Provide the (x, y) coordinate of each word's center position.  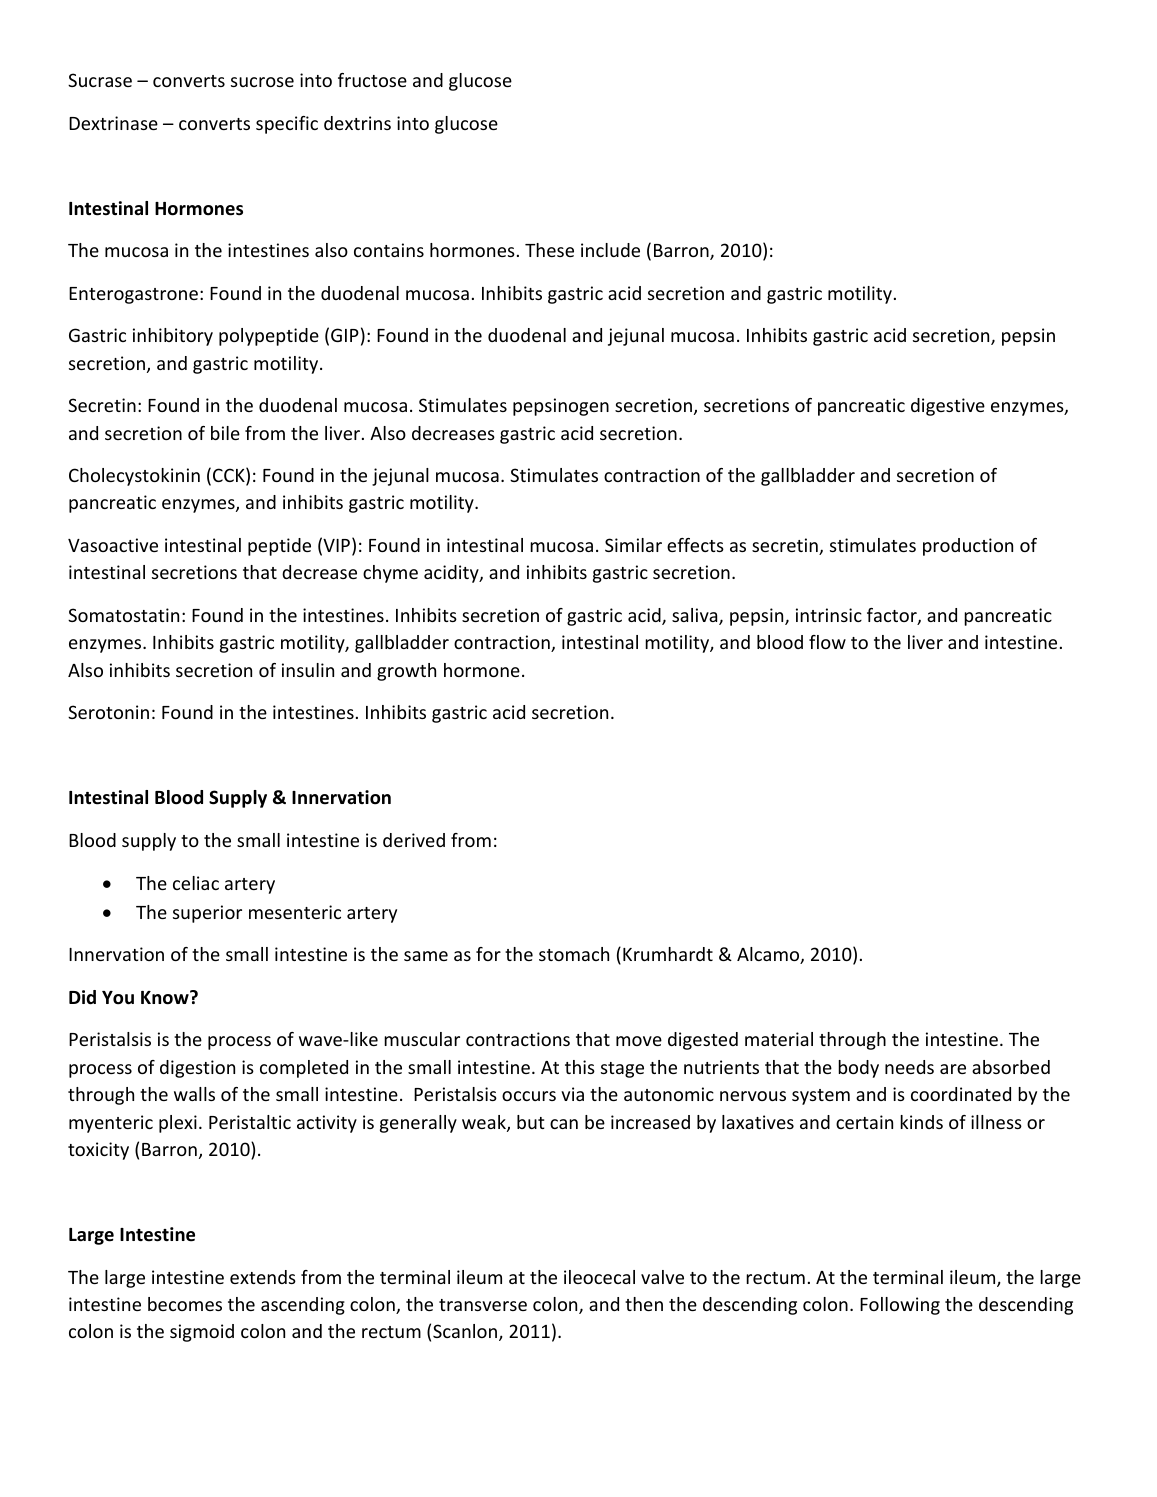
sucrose (262, 82)
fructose (372, 80)
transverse (483, 1305)
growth (406, 672)
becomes (185, 1304)
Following (900, 1306)
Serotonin (108, 712)
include (610, 250)
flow (827, 642)
